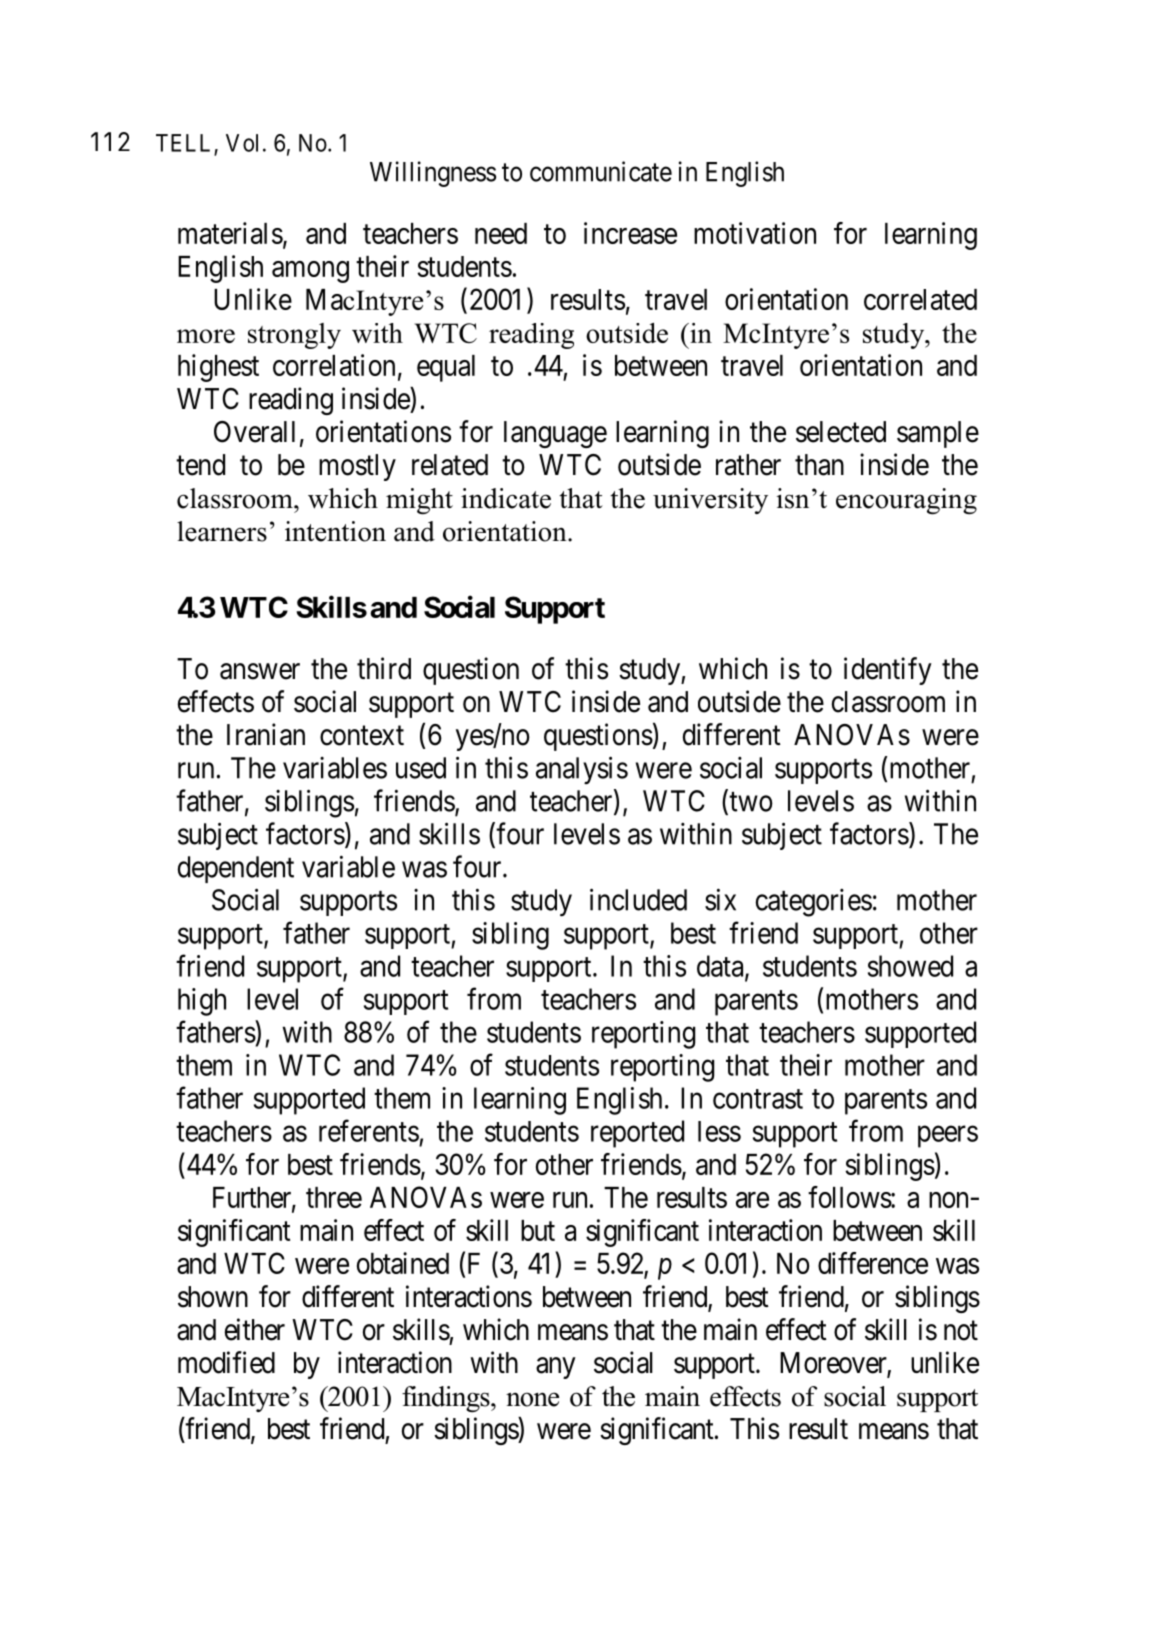 Image resolution: width=1154 pixels, height=1629 pixels. Describe the element at coordinates (755, 233) in the screenshot. I see `motivation` at that location.
